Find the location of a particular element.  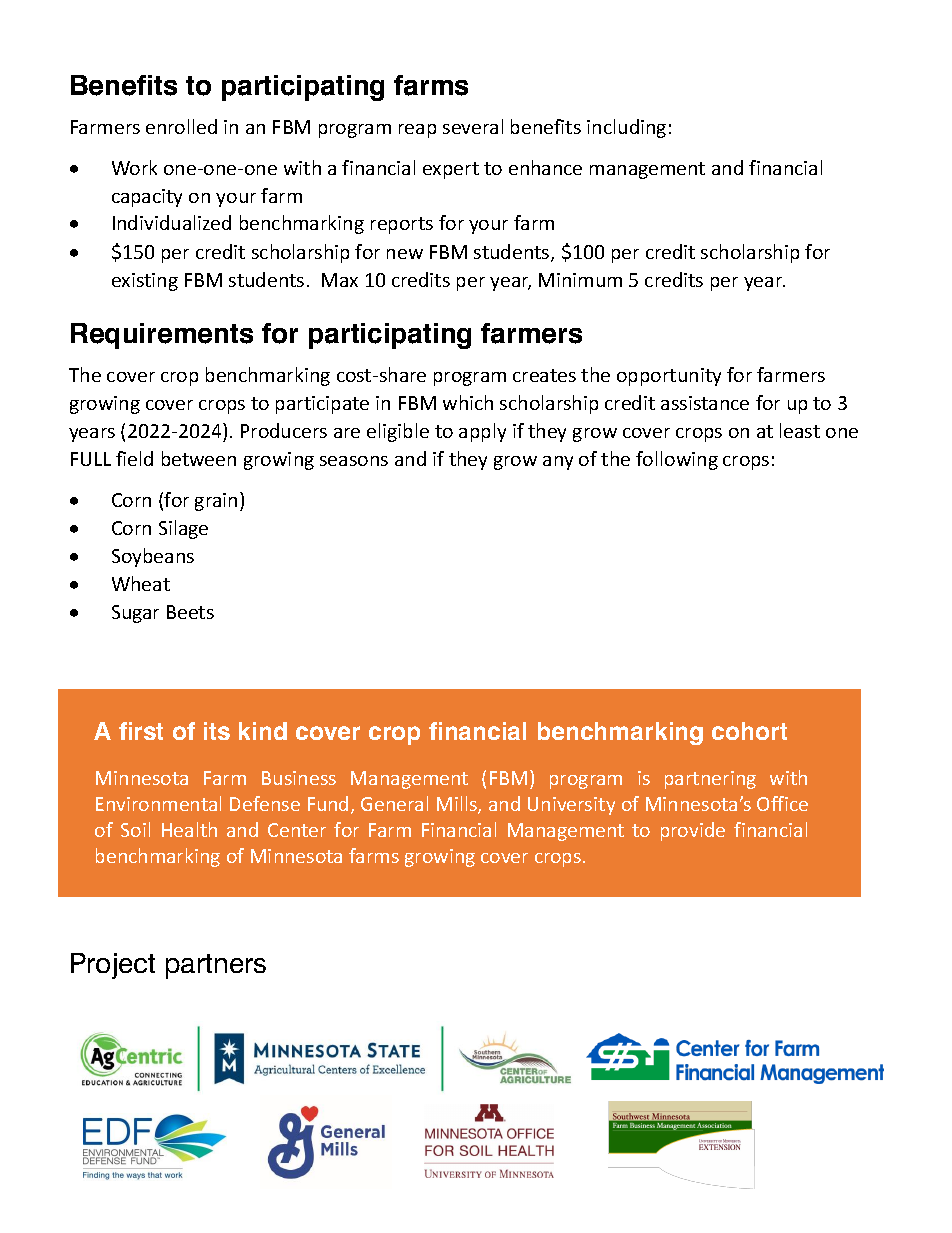

including is located at coordinates (626, 128).
